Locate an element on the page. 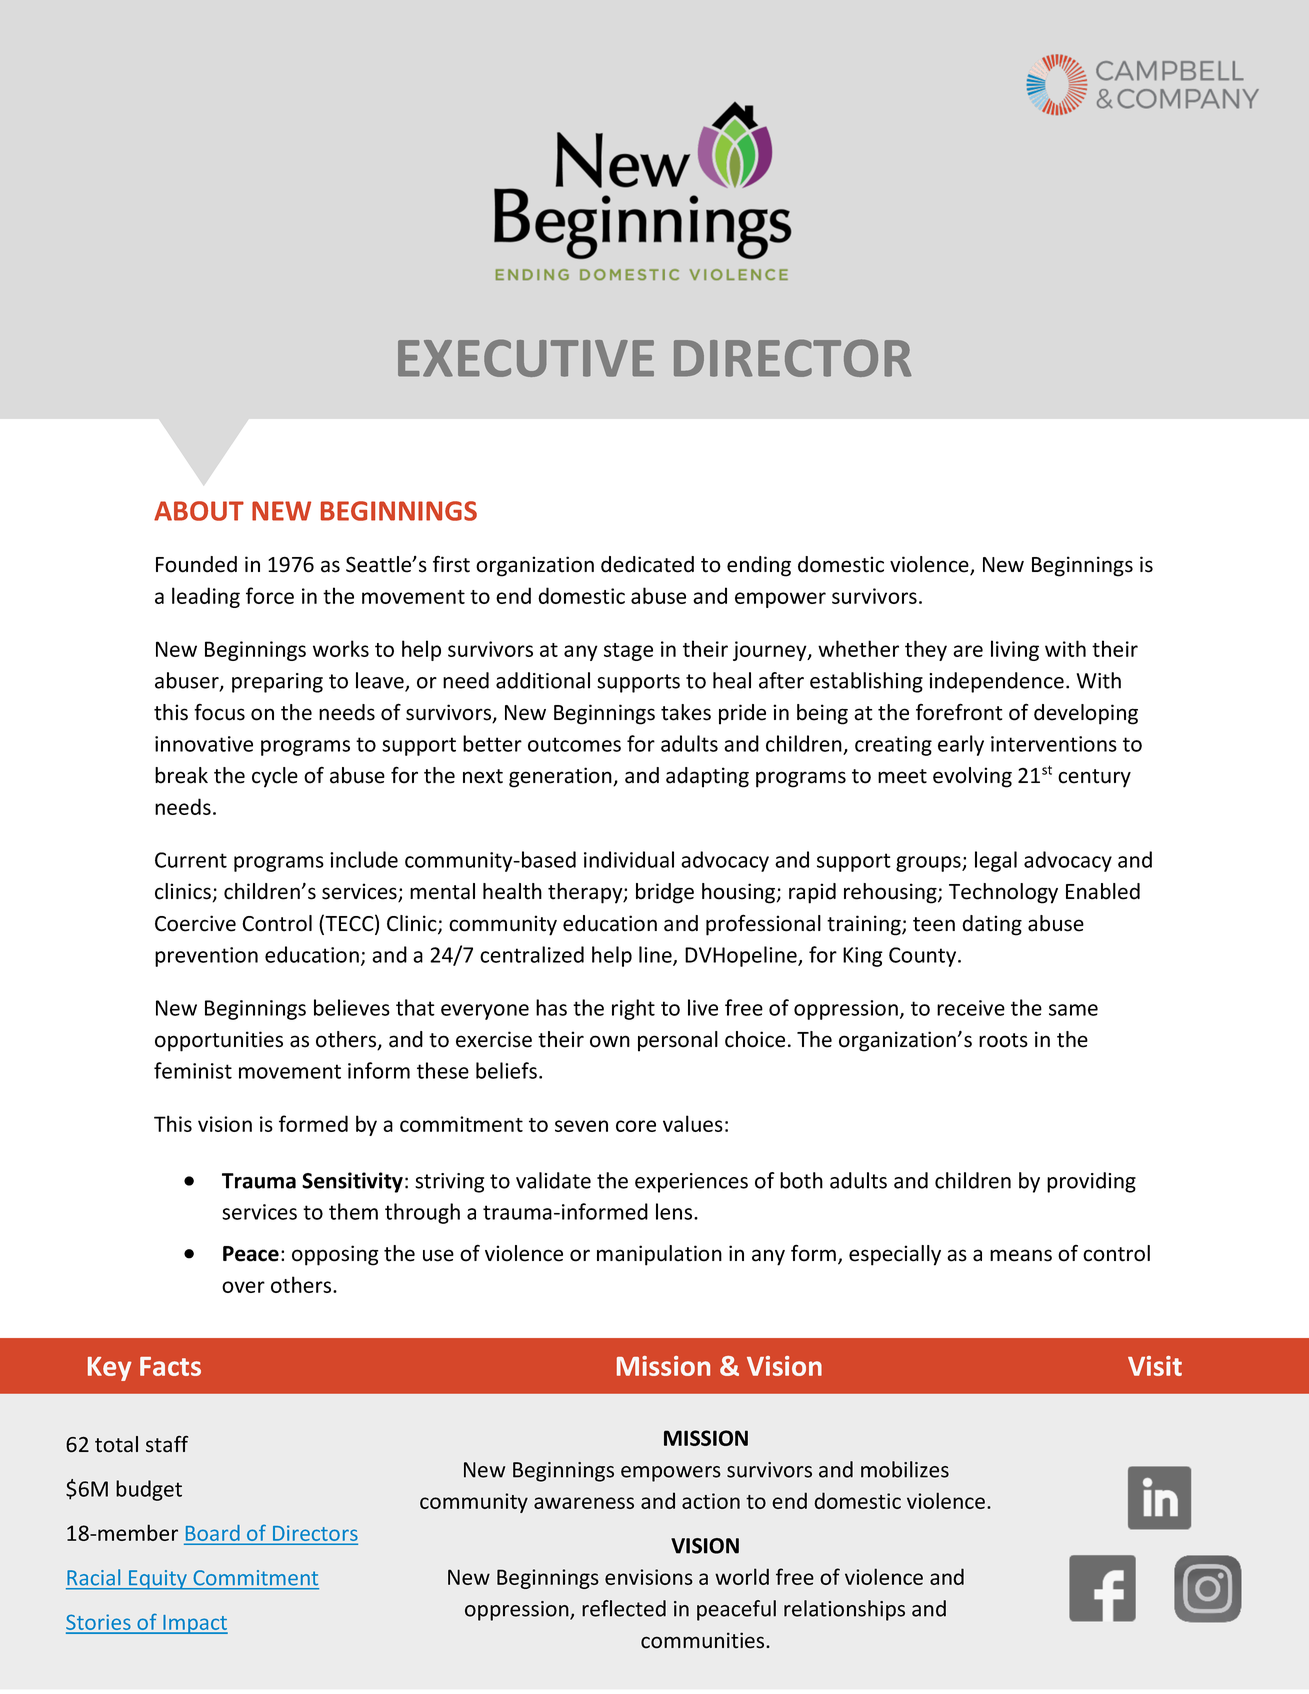 This document has height=1694, width=1309. Impact is located at coordinates (194, 1624).
